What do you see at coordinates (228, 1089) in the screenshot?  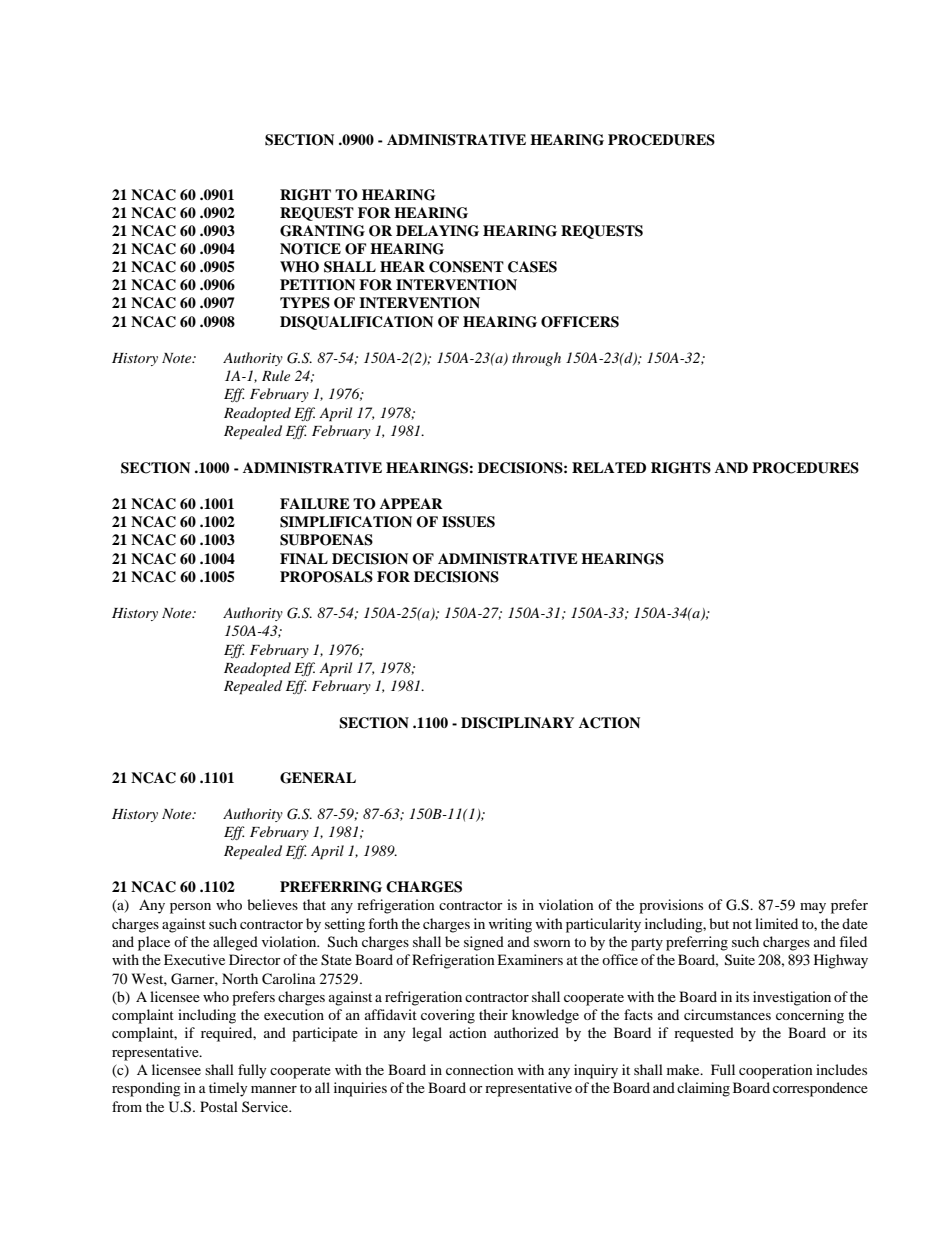 I see `timely` at bounding box center [228, 1089].
